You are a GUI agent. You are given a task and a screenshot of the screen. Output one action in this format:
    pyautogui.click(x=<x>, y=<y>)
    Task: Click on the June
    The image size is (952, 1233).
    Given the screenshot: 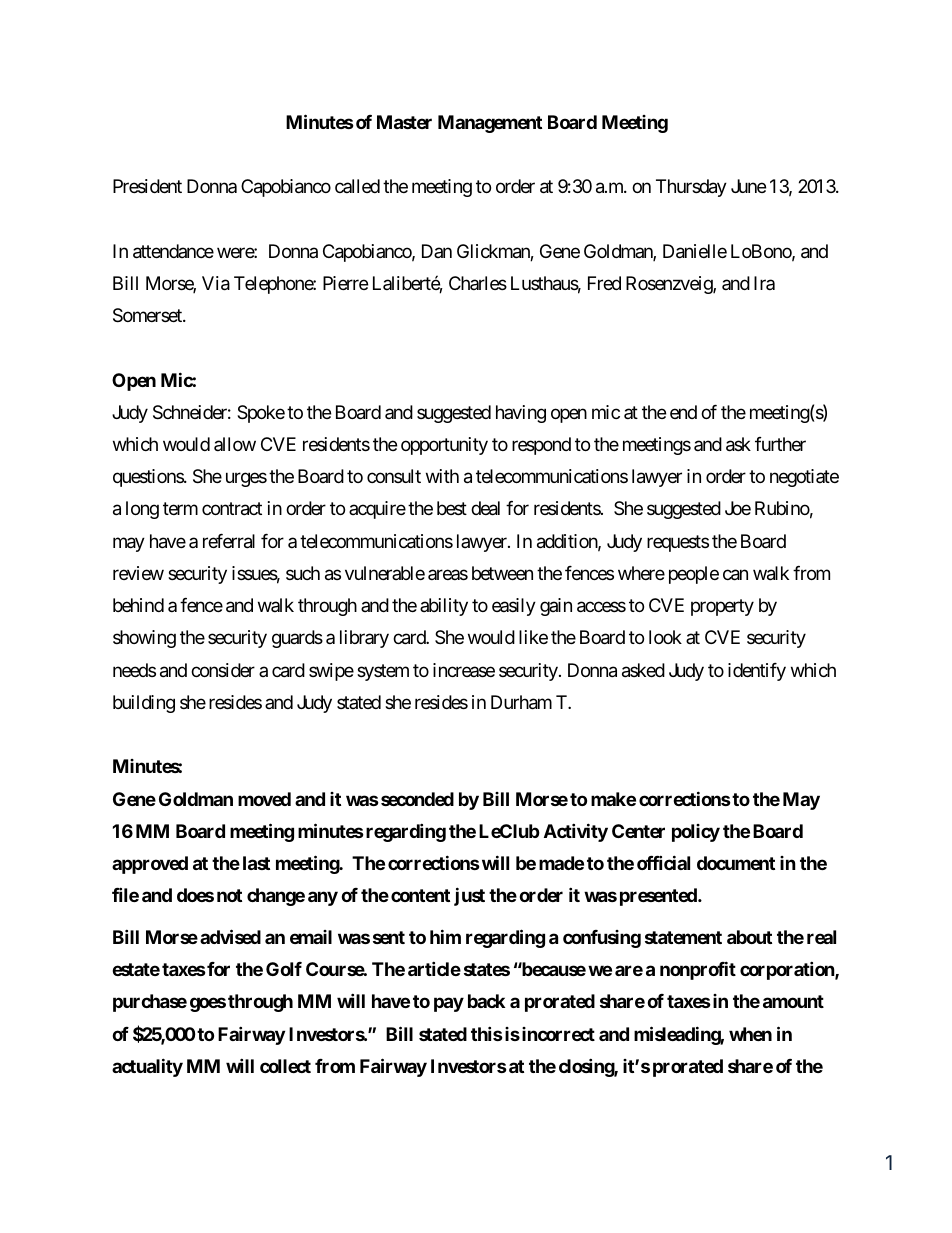 What is the action you would take?
    pyautogui.click(x=748, y=186)
